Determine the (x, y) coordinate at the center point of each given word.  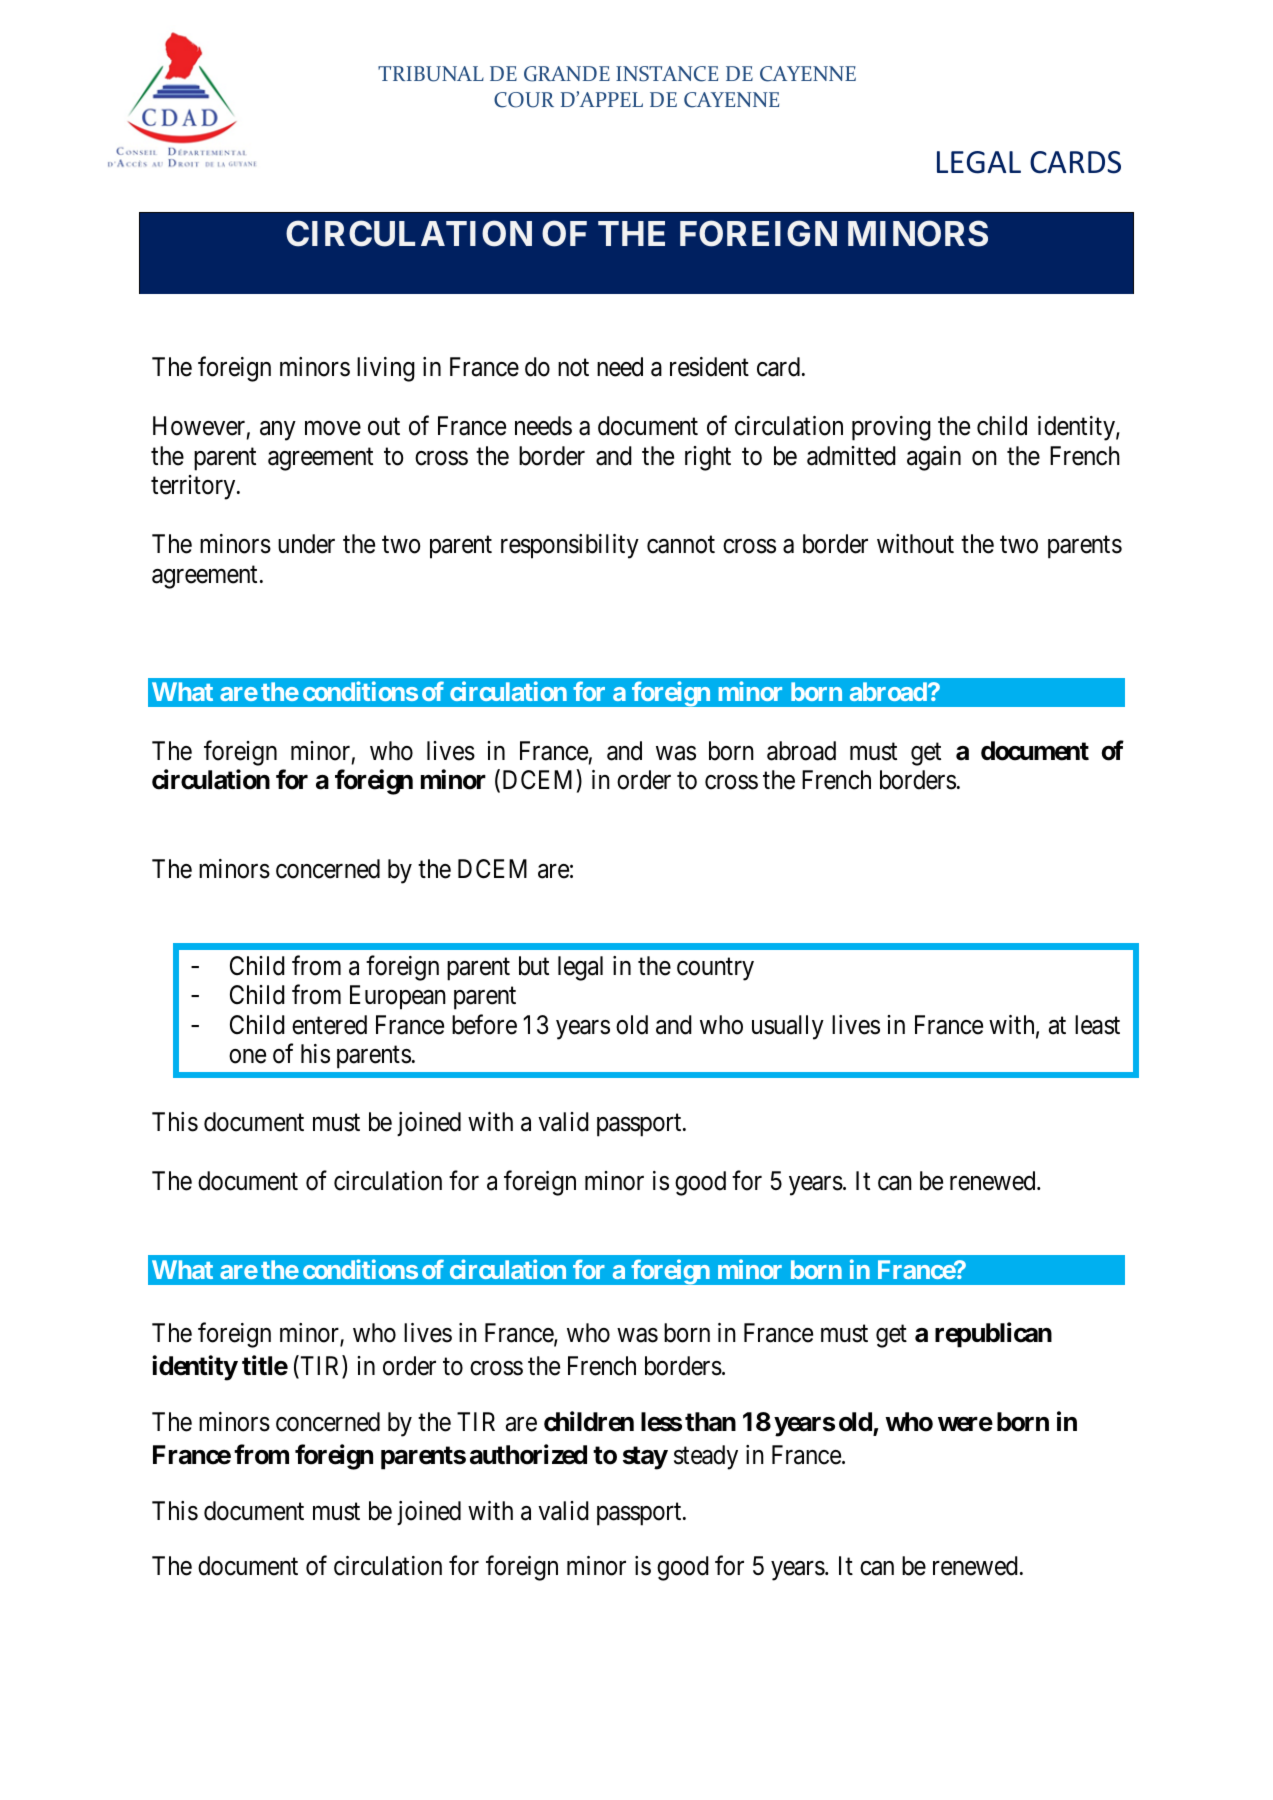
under (306, 544)
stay (645, 1458)
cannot (681, 545)
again (934, 458)
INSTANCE (667, 74)
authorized (528, 1455)
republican (993, 1335)
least (1097, 1025)
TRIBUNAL (431, 74)
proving (891, 428)
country (715, 969)
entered (329, 1025)
